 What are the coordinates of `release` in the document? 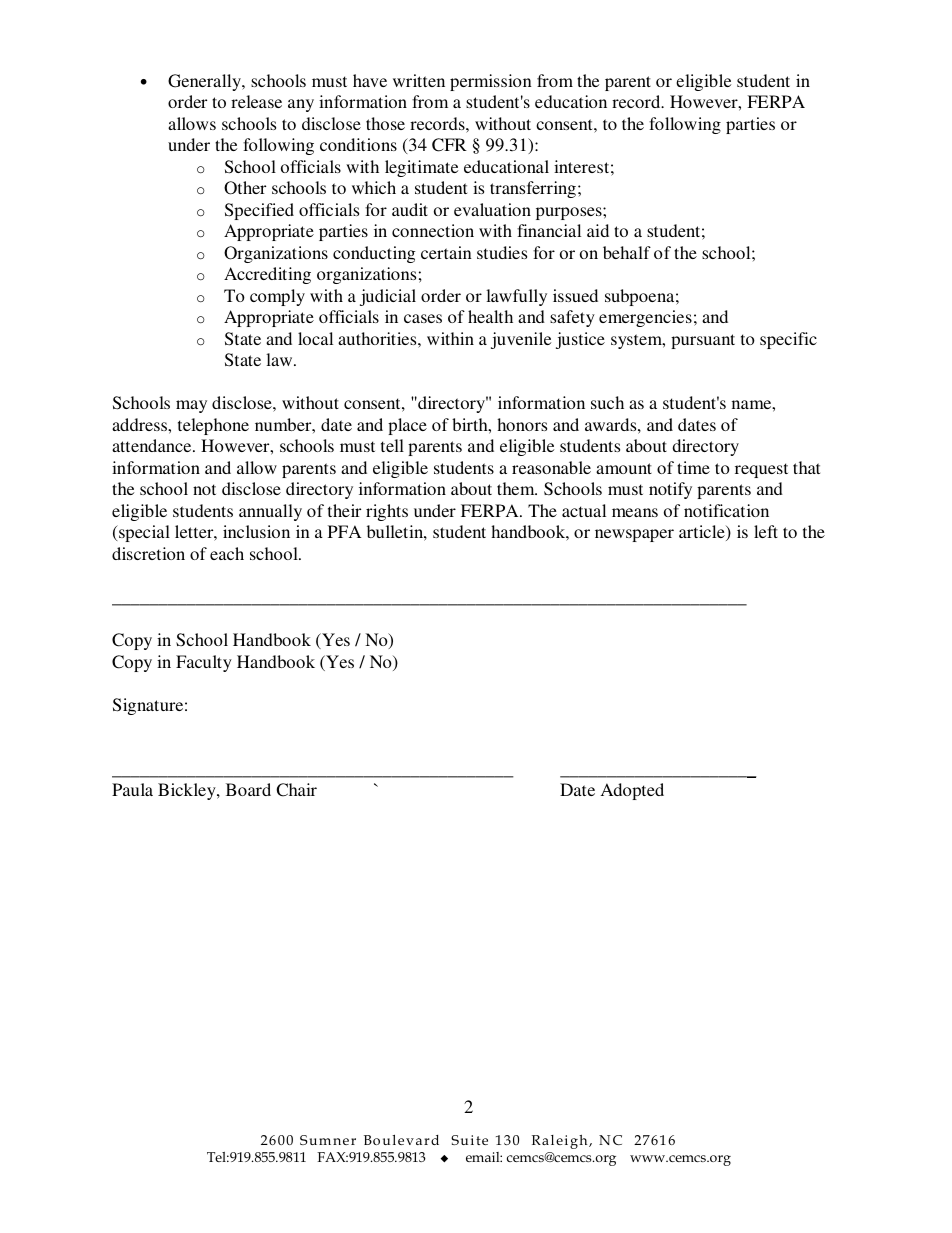 It's located at (256, 101).
